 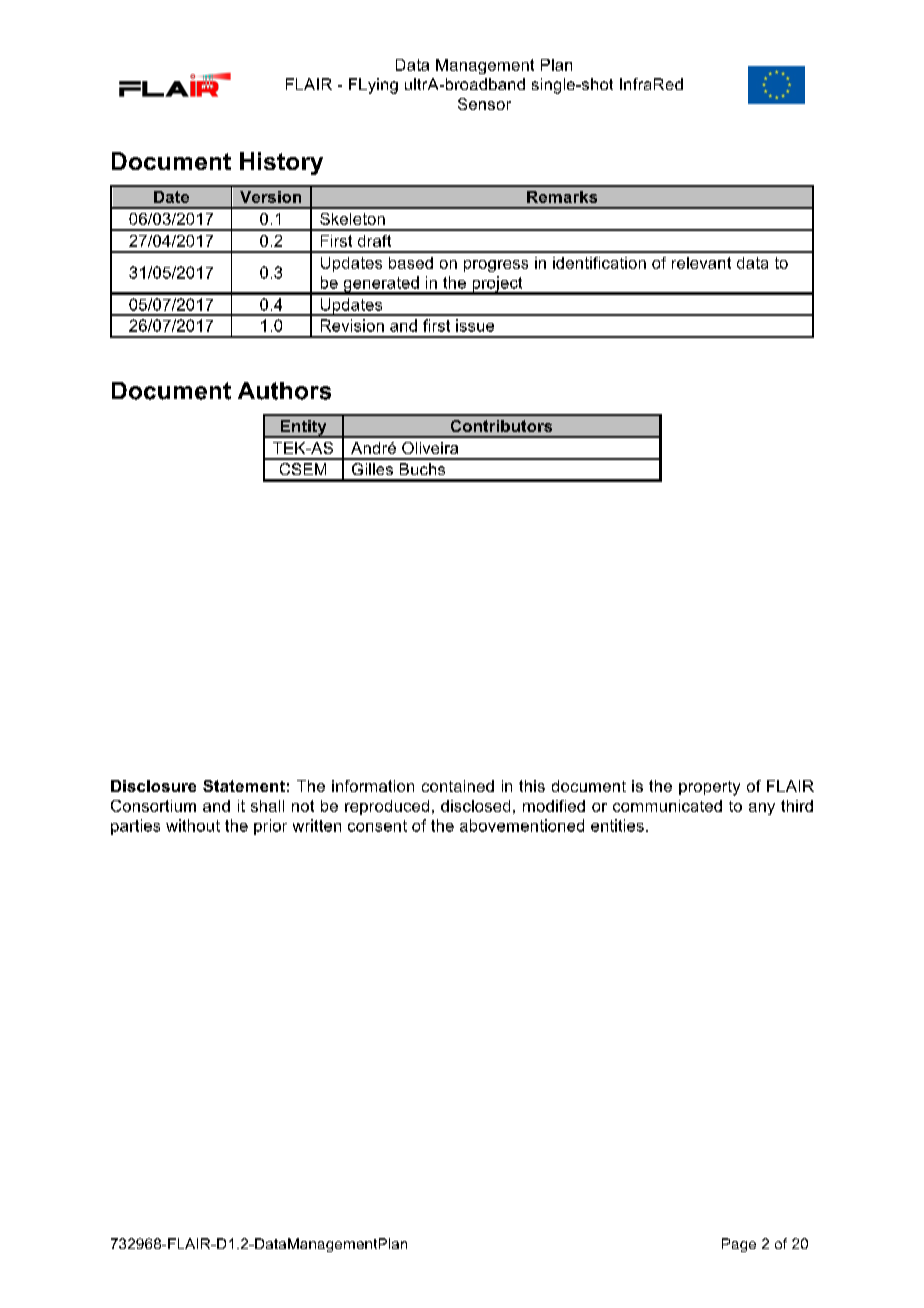 What do you see at coordinates (701, 263) in the screenshot?
I see `relevant` at bounding box center [701, 263].
